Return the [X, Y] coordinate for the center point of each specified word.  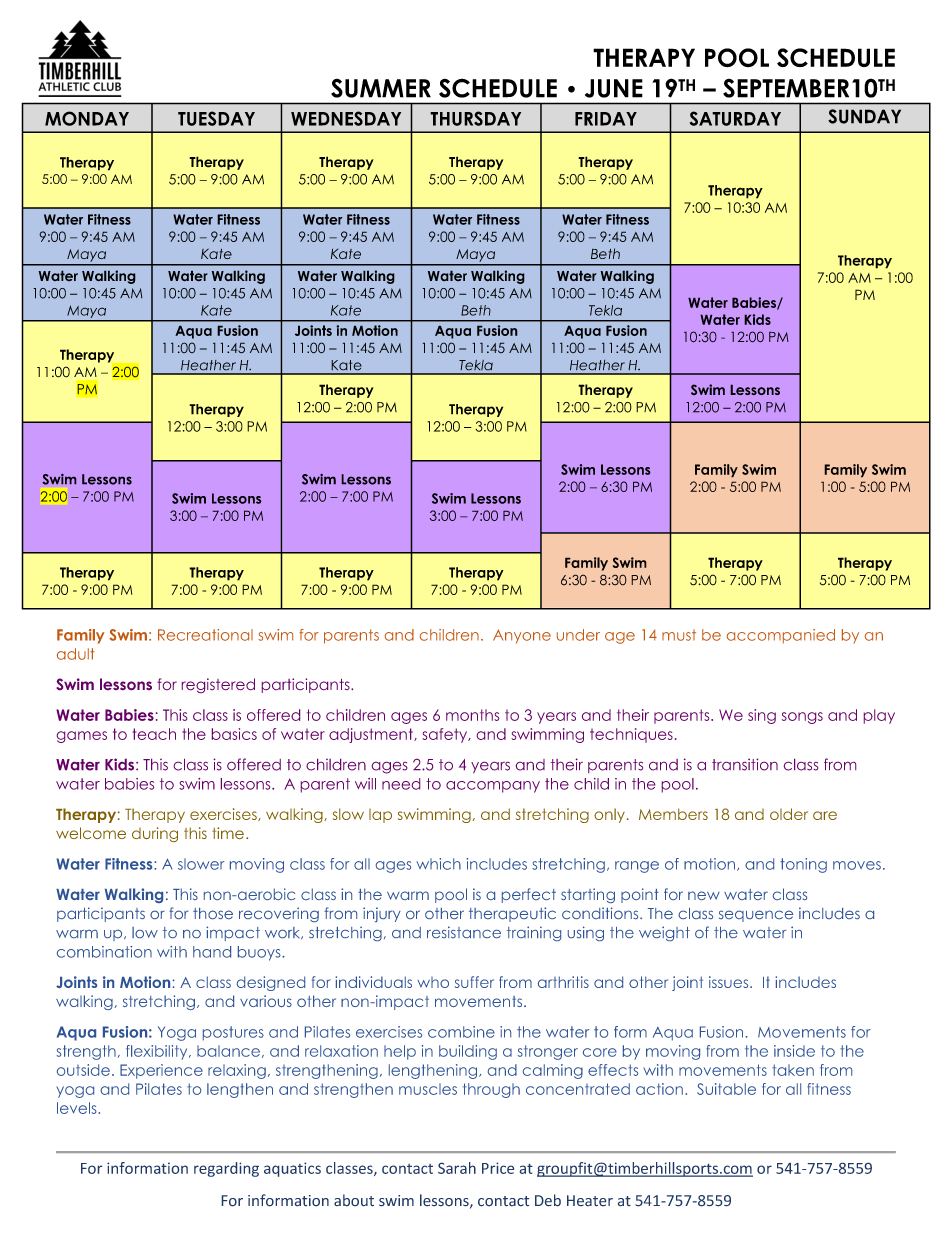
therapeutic [512, 914]
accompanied [781, 636]
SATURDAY [735, 118]
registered [218, 685]
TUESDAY [216, 118]
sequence [756, 916]
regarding [226, 1169]
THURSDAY [475, 118]
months [472, 715]
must [679, 635]
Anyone [522, 636]
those [213, 913]
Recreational [205, 635]
